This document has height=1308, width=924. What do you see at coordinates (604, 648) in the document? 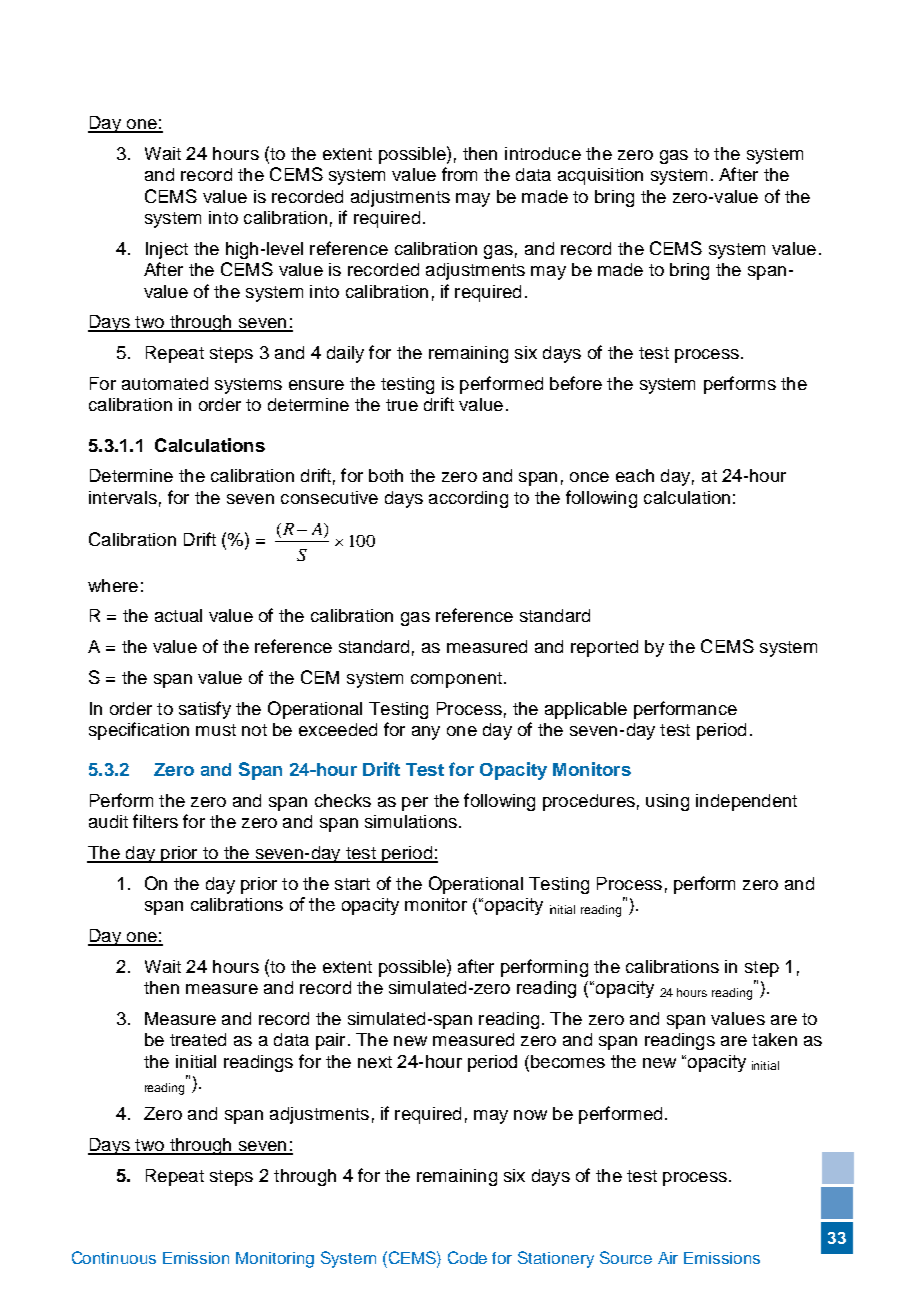
I see `reported` at bounding box center [604, 648].
